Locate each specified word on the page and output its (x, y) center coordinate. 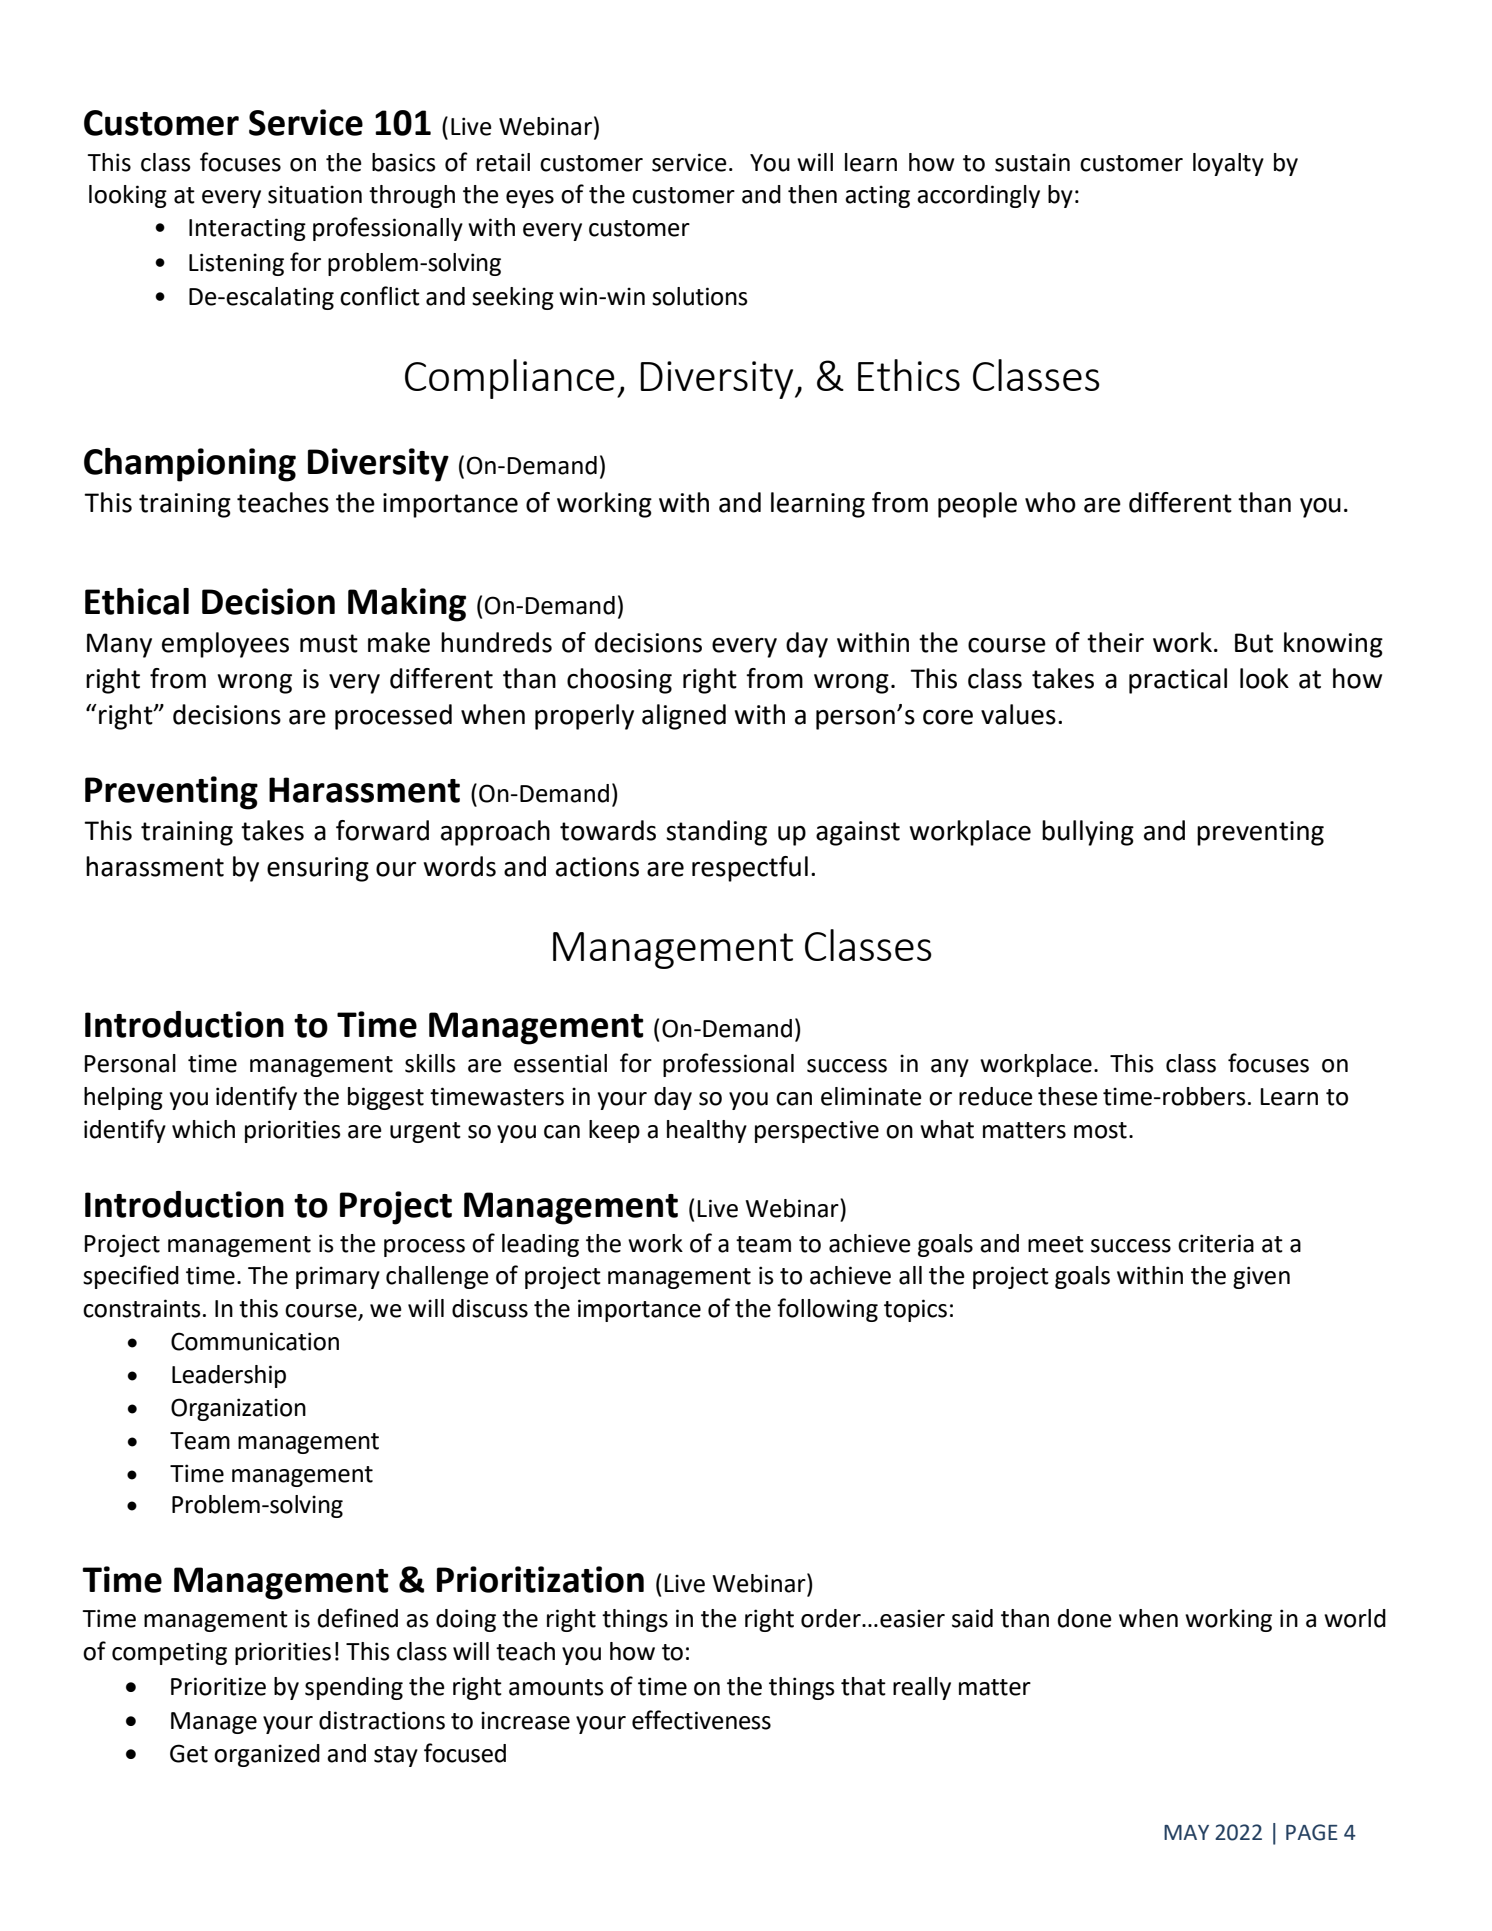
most (1100, 1130)
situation (315, 194)
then (812, 194)
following (827, 1310)
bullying (1088, 833)
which (203, 1129)
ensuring (318, 869)
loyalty (1228, 164)
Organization (238, 1409)
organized (267, 1755)
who (1050, 502)
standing (716, 833)
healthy (707, 1131)
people (977, 505)
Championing (190, 465)
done (1085, 1618)
